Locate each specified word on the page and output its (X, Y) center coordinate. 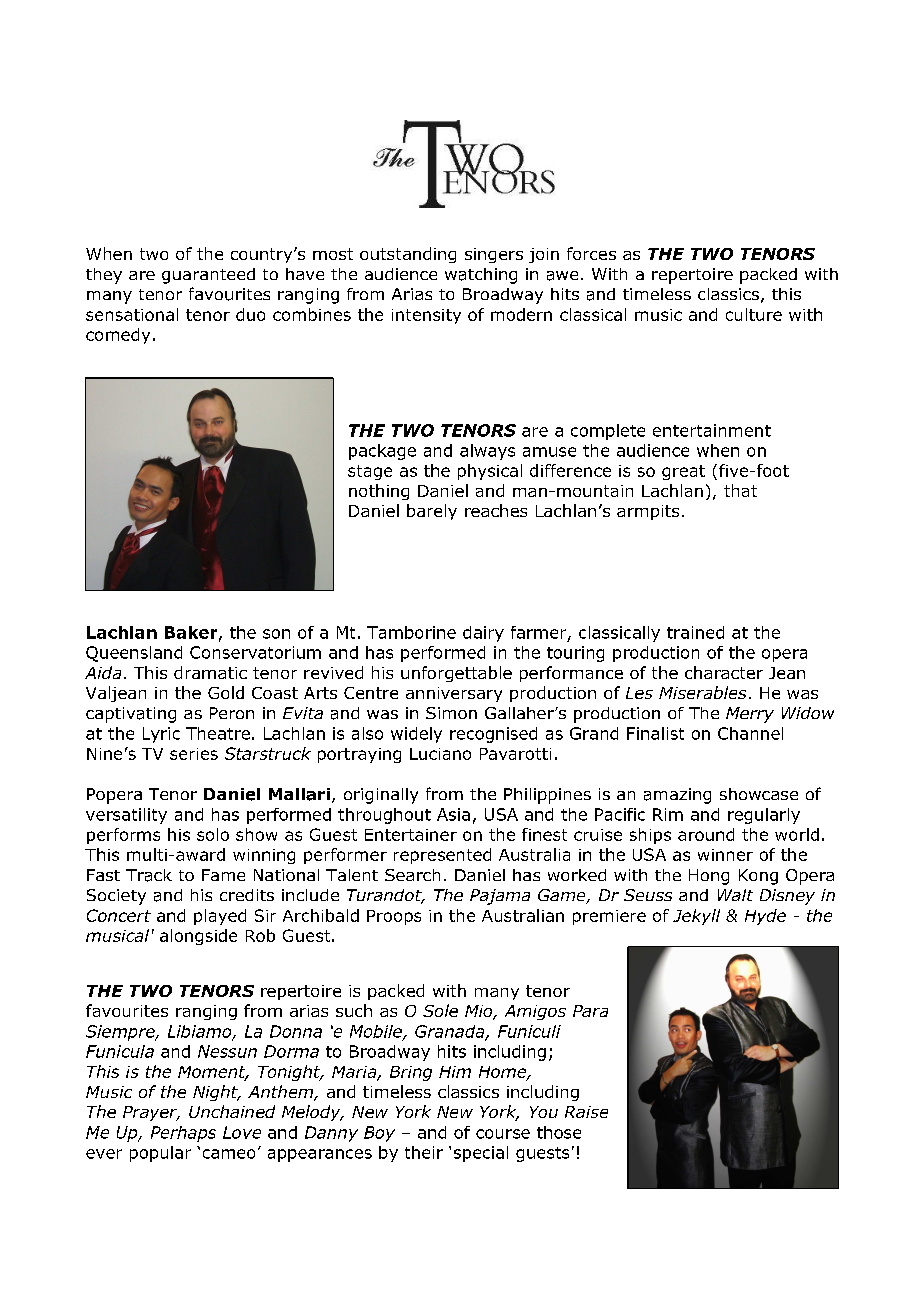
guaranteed (208, 276)
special (481, 1154)
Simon (451, 713)
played (220, 917)
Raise (586, 1112)
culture (754, 314)
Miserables (702, 692)
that (740, 490)
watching (481, 276)
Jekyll (696, 917)
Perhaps (183, 1134)
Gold (226, 692)
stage (370, 472)
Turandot (385, 896)
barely (432, 512)
